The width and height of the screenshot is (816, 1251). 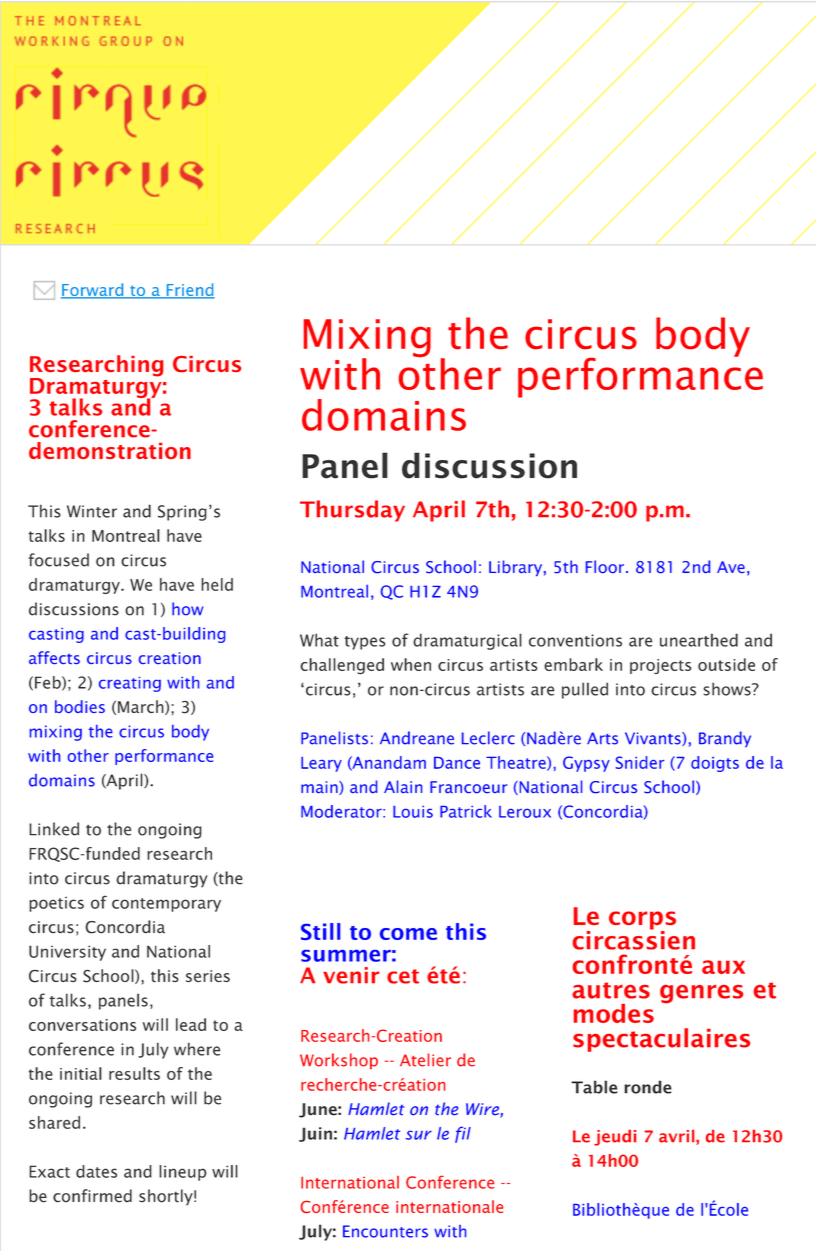 I want to click on University, so click(x=67, y=953).
